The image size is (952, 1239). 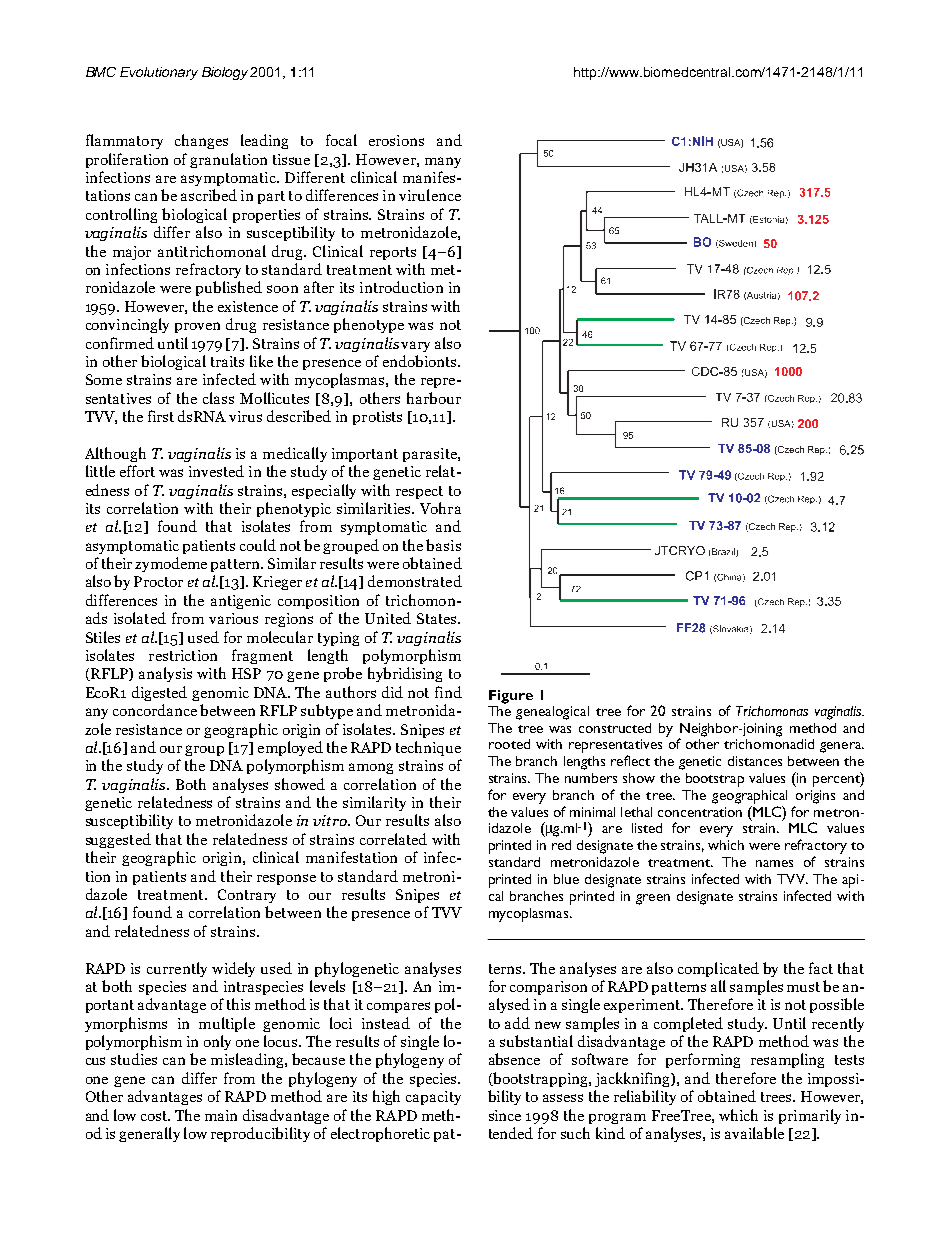 What do you see at coordinates (221, 1115) in the screenshot?
I see `main` at bounding box center [221, 1115].
